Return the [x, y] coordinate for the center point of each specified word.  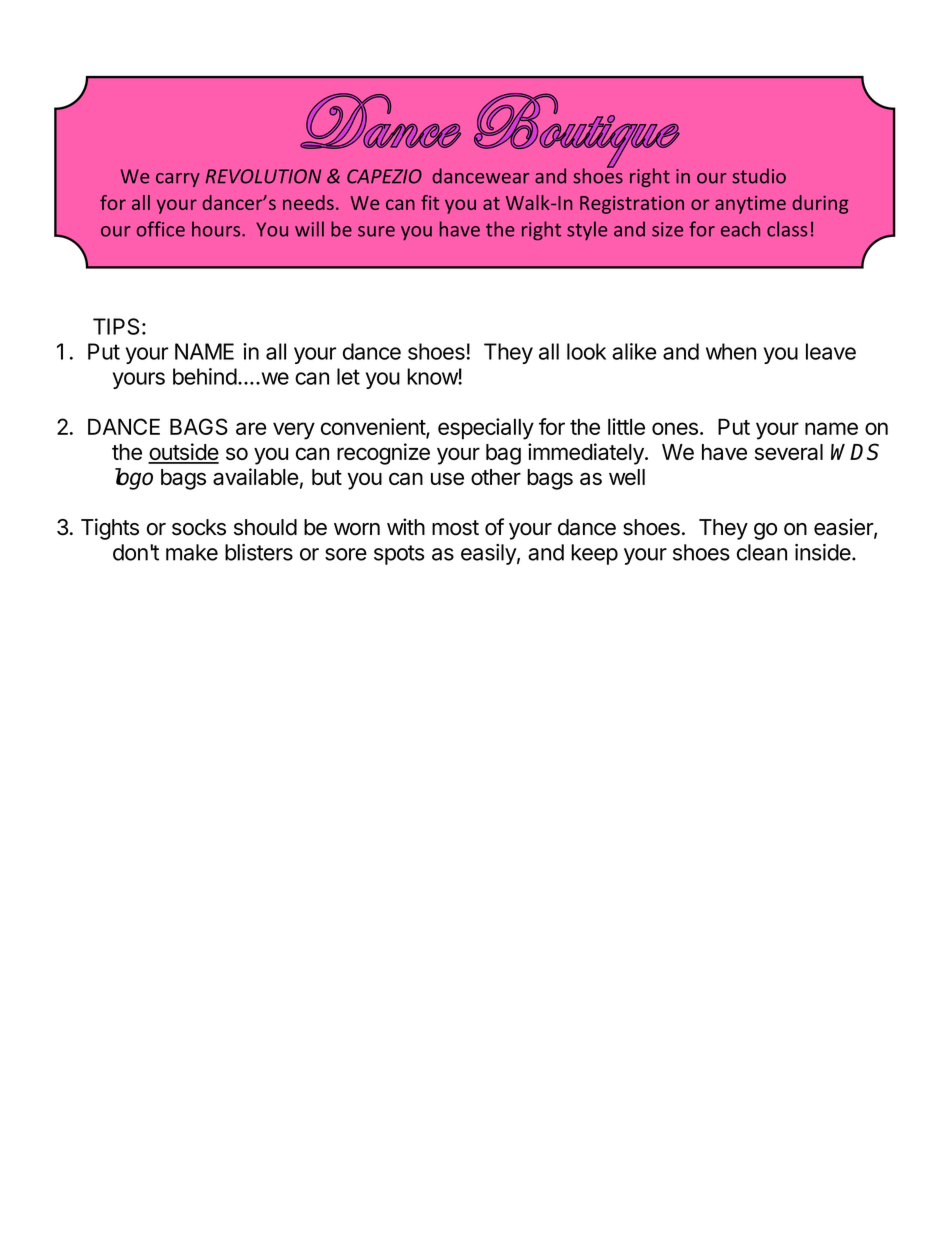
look [586, 351]
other [496, 477]
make [192, 552]
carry [178, 180]
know [433, 376]
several [789, 452]
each [740, 229]
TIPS [116, 326]
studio [759, 176]
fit [430, 202]
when [731, 351]
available [256, 476]
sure [376, 231]
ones [675, 428]
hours [217, 229]
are [251, 428]
